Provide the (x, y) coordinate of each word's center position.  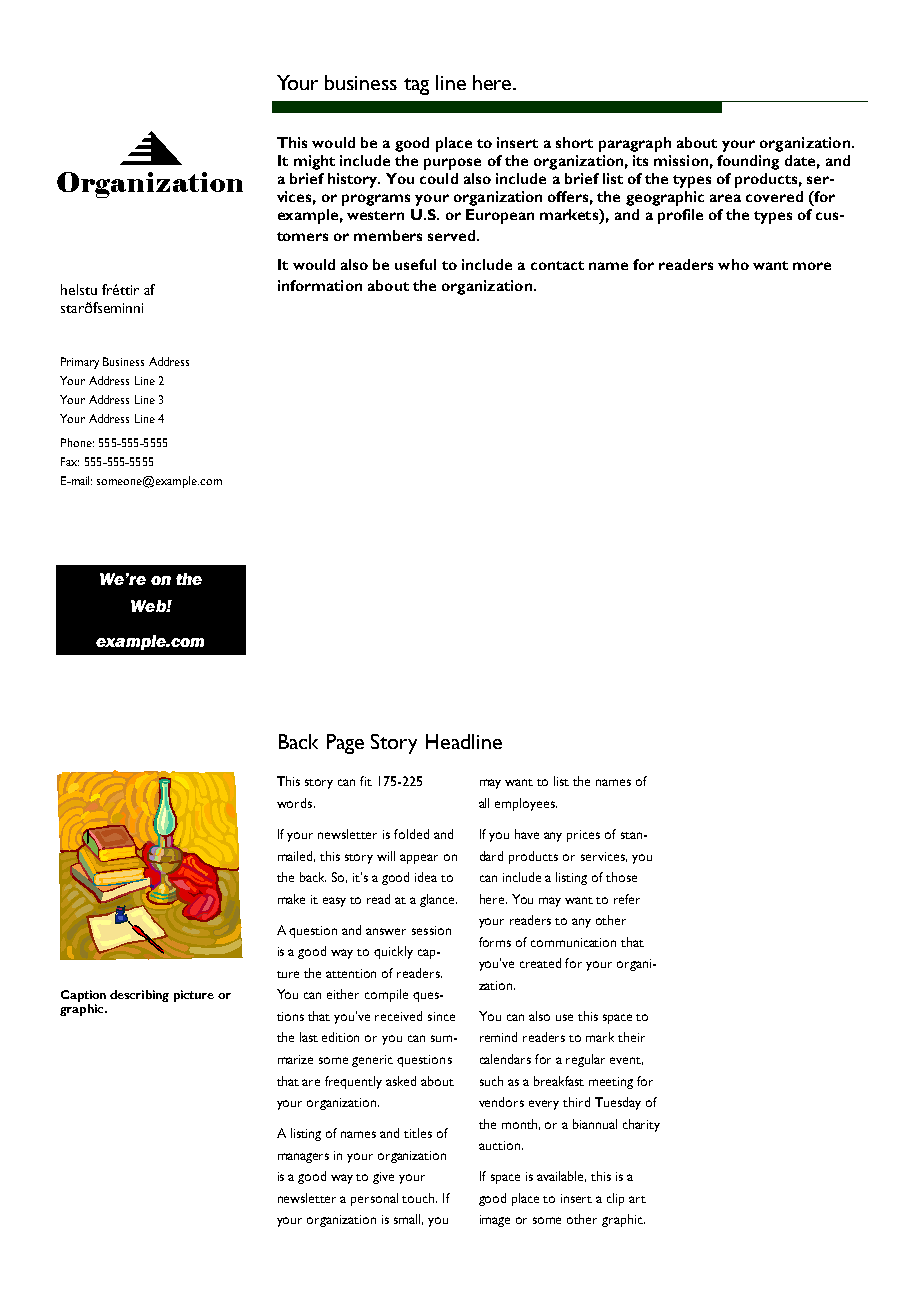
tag (416, 86)
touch (419, 1198)
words (296, 803)
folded (411, 834)
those (621, 877)
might (314, 162)
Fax (70, 461)
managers (303, 1158)
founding (748, 162)
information (320, 285)
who (733, 264)
